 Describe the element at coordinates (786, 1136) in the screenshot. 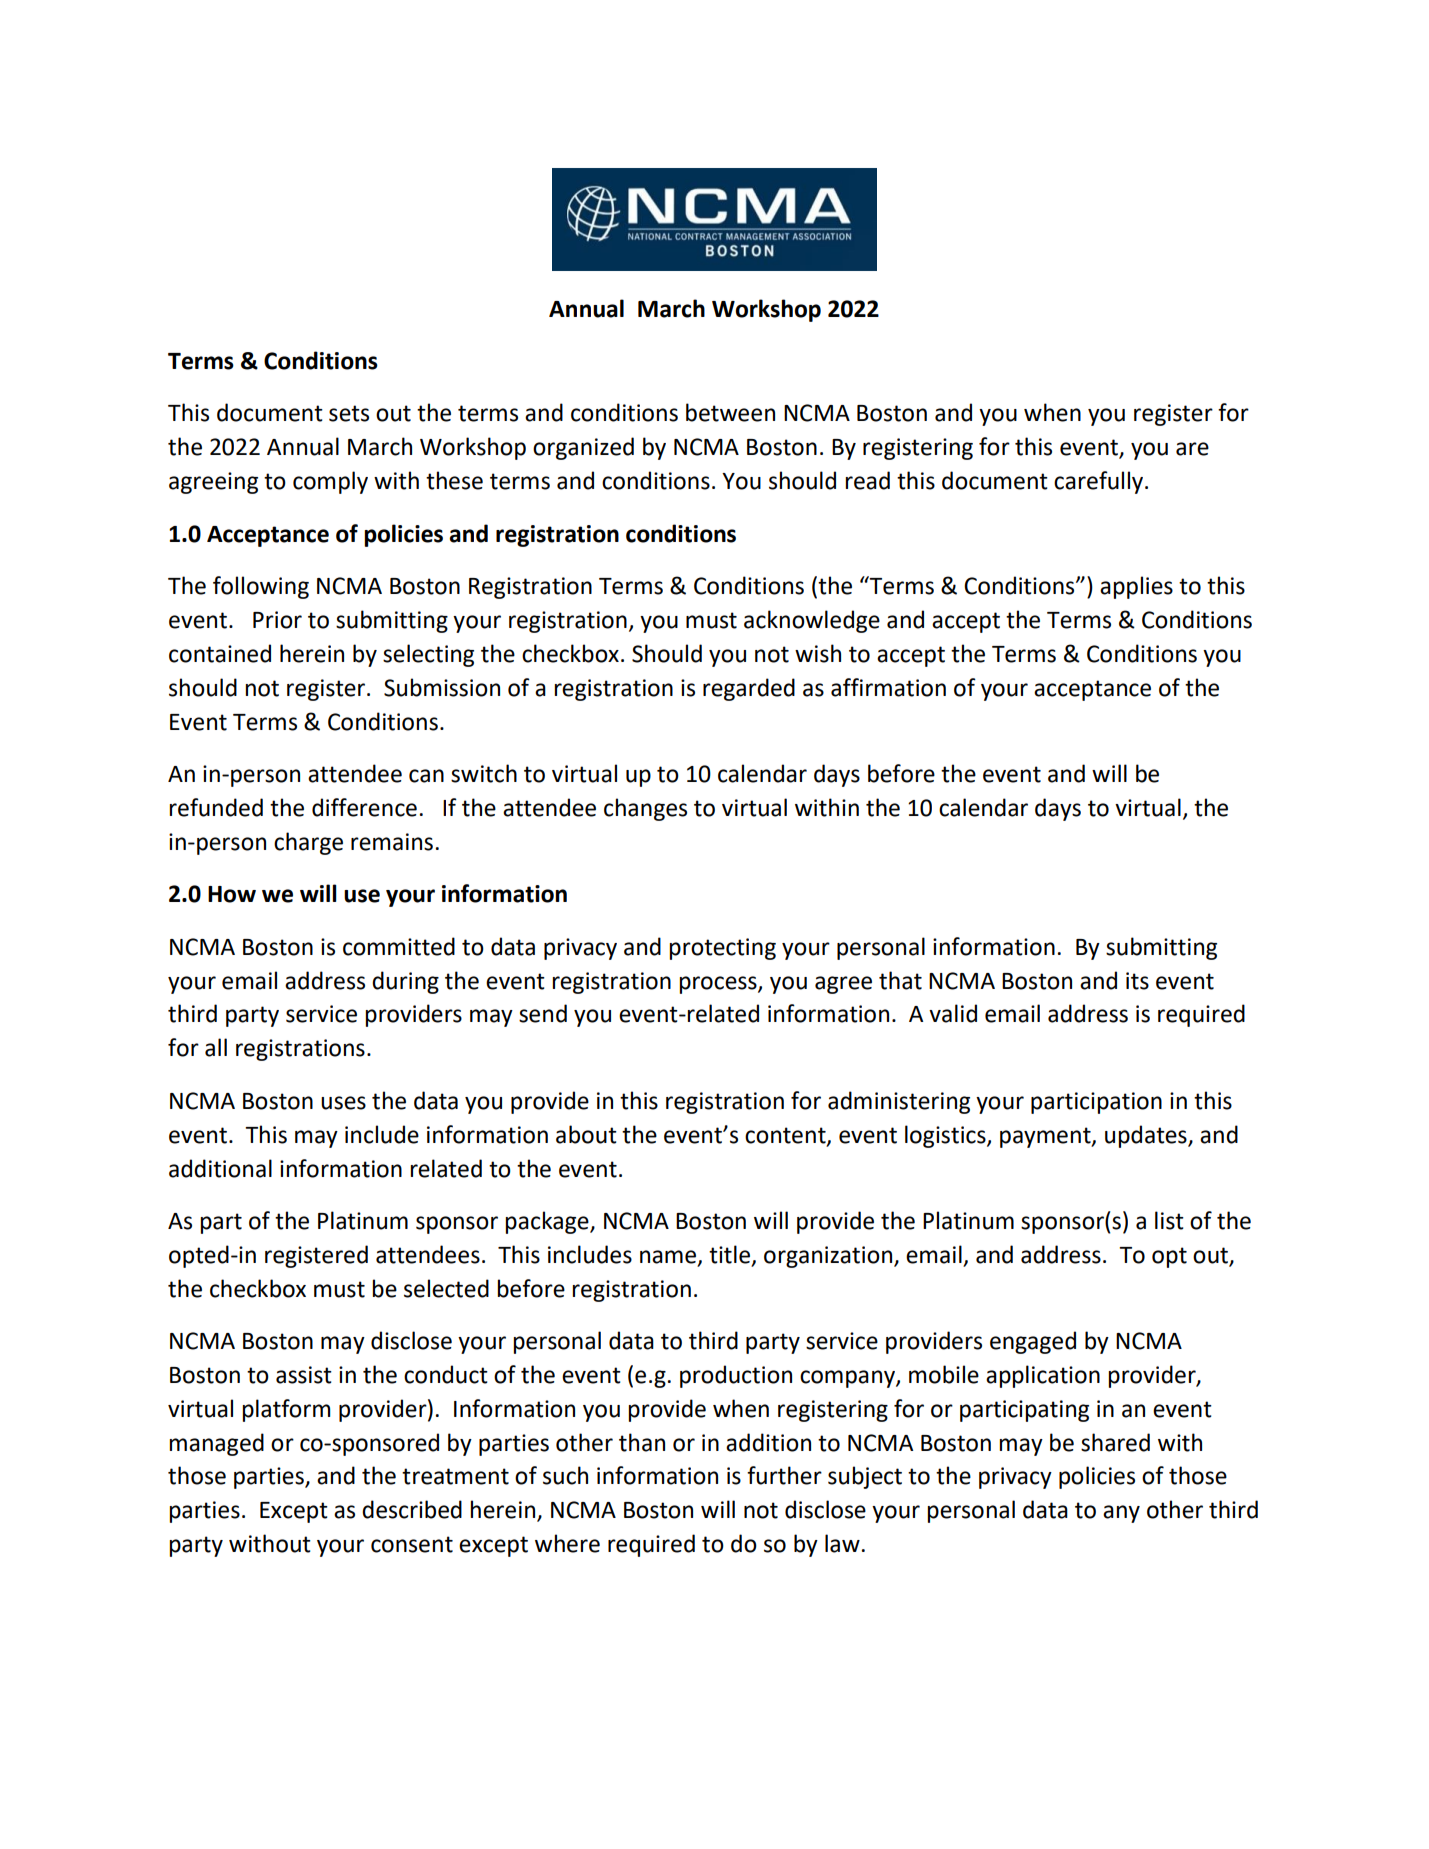

I see `content` at that location.
